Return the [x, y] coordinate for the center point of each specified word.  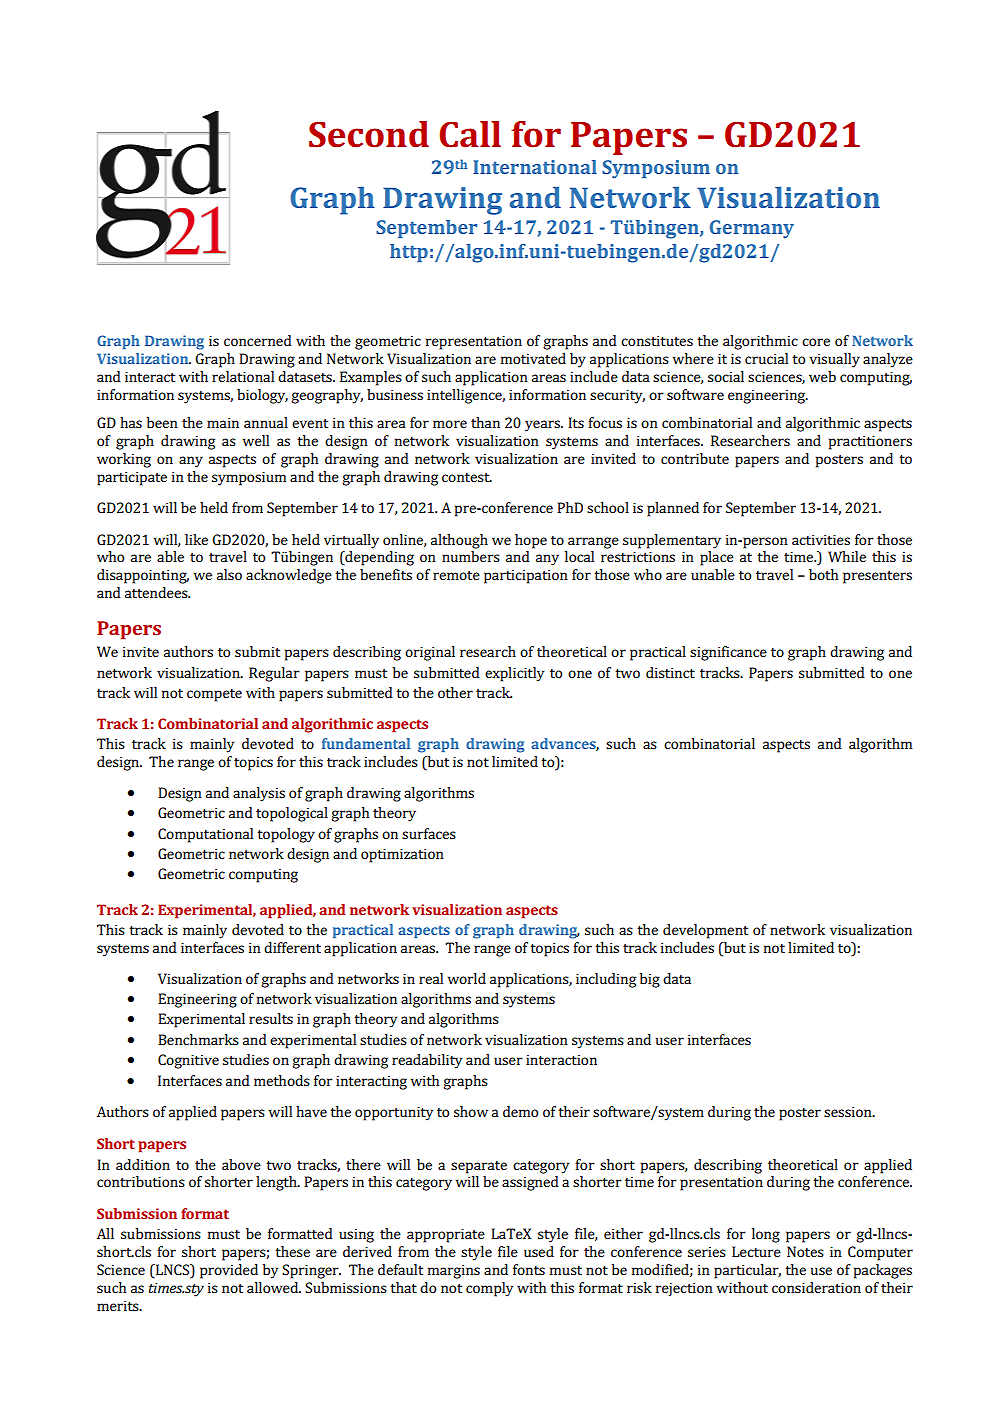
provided [229, 1271]
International [535, 167]
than [485, 422]
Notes [805, 1251]
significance [728, 653]
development [705, 931]
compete [214, 695]
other [455, 692]
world [467, 978]
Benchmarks [198, 1039]
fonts [529, 1269]
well [256, 440]
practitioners [870, 443]
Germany [752, 229]
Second [369, 134]
